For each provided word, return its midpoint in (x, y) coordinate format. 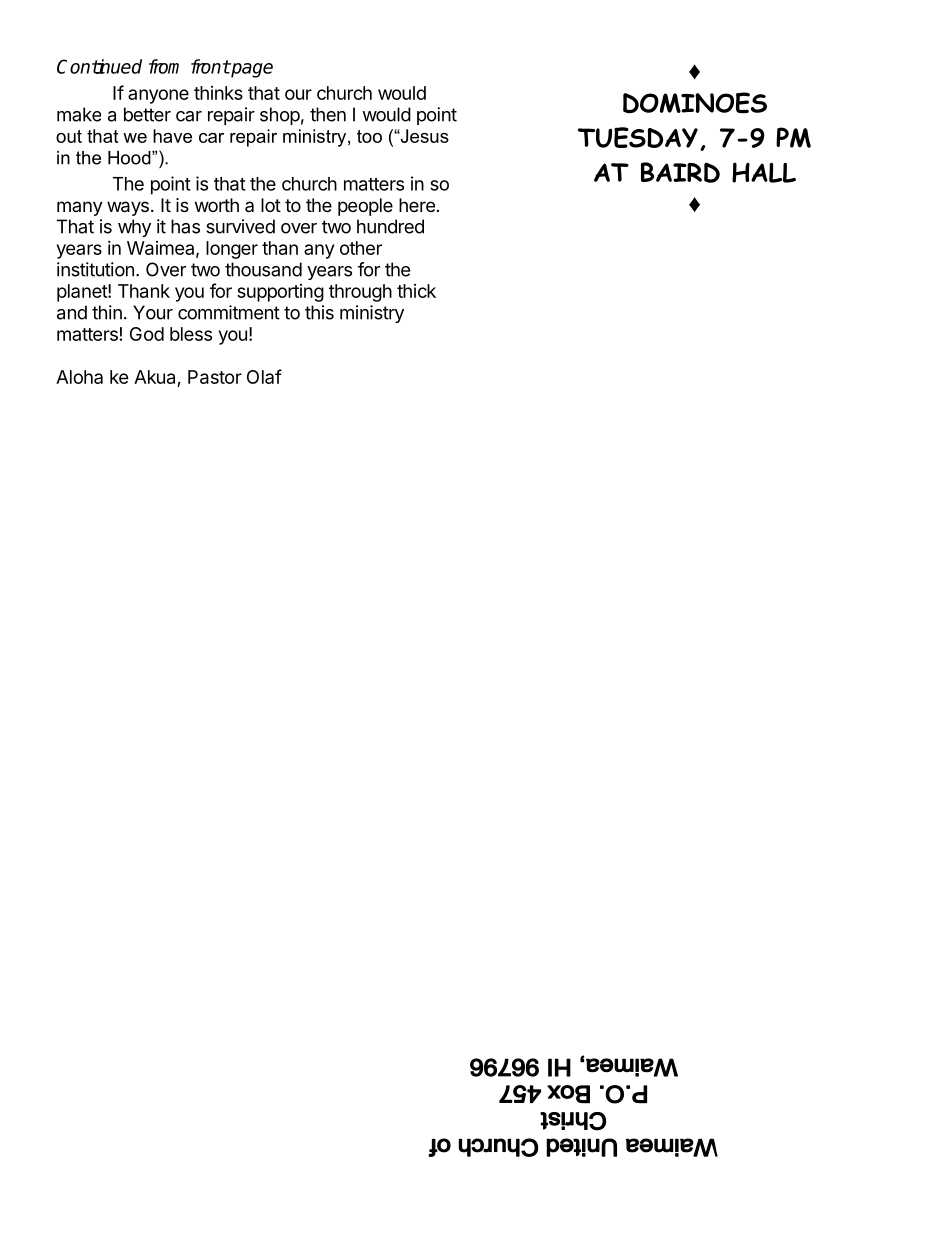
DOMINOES (695, 103)
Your (153, 312)
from (164, 66)
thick (416, 291)
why (134, 228)
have (172, 136)
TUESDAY (638, 137)
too (369, 136)
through (360, 293)
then (328, 114)
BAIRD (680, 172)
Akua (156, 378)
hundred (390, 226)
